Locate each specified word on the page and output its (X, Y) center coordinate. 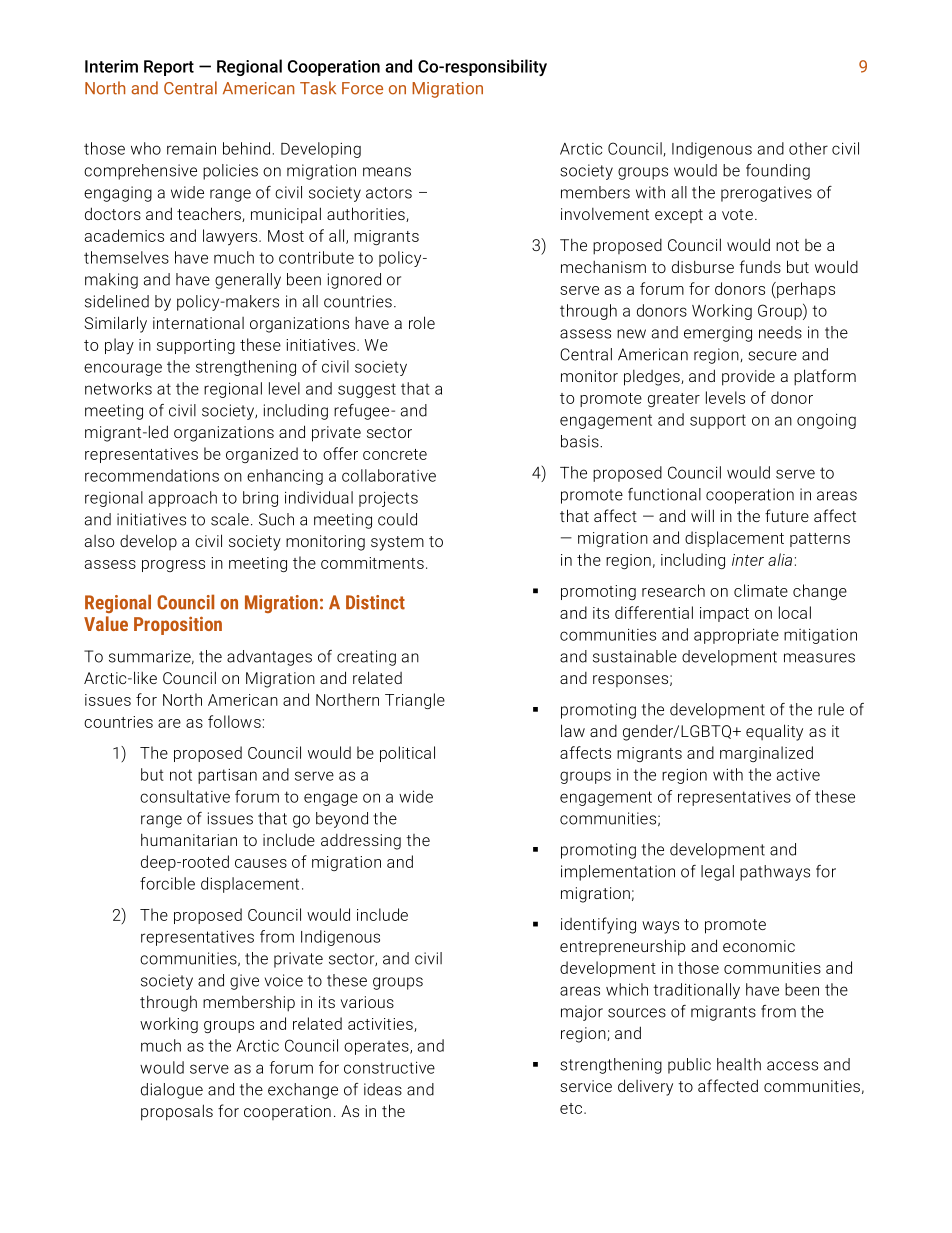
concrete (395, 454)
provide (748, 378)
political (407, 754)
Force (362, 88)
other (808, 148)
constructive (389, 1067)
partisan (227, 776)
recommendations (152, 475)
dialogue (172, 1091)
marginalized (766, 754)
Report (169, 68)
